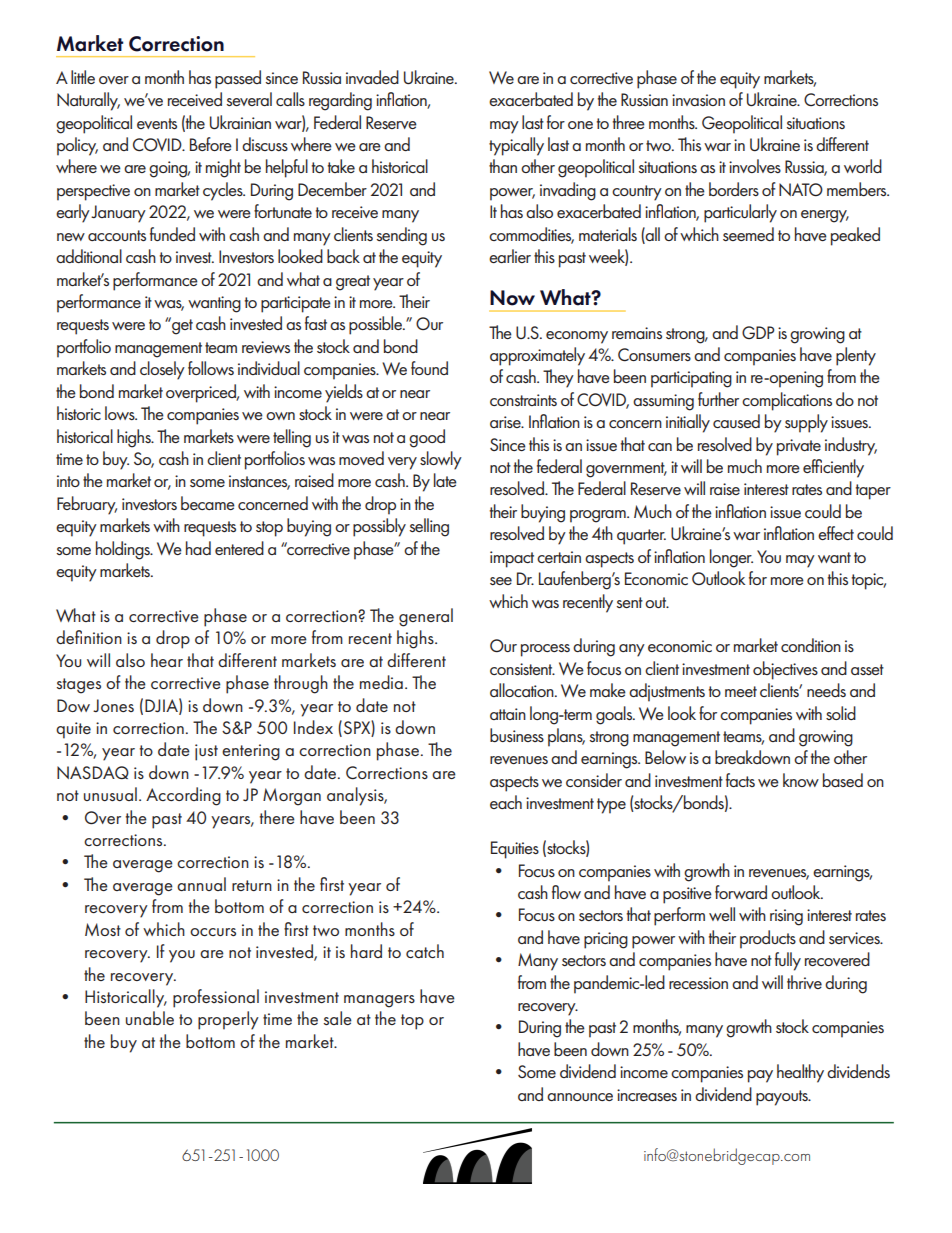 The height and width of the document is (1233, 952). Describe the element at coordinates (198, 548) in the document. I see `had` at that location.
